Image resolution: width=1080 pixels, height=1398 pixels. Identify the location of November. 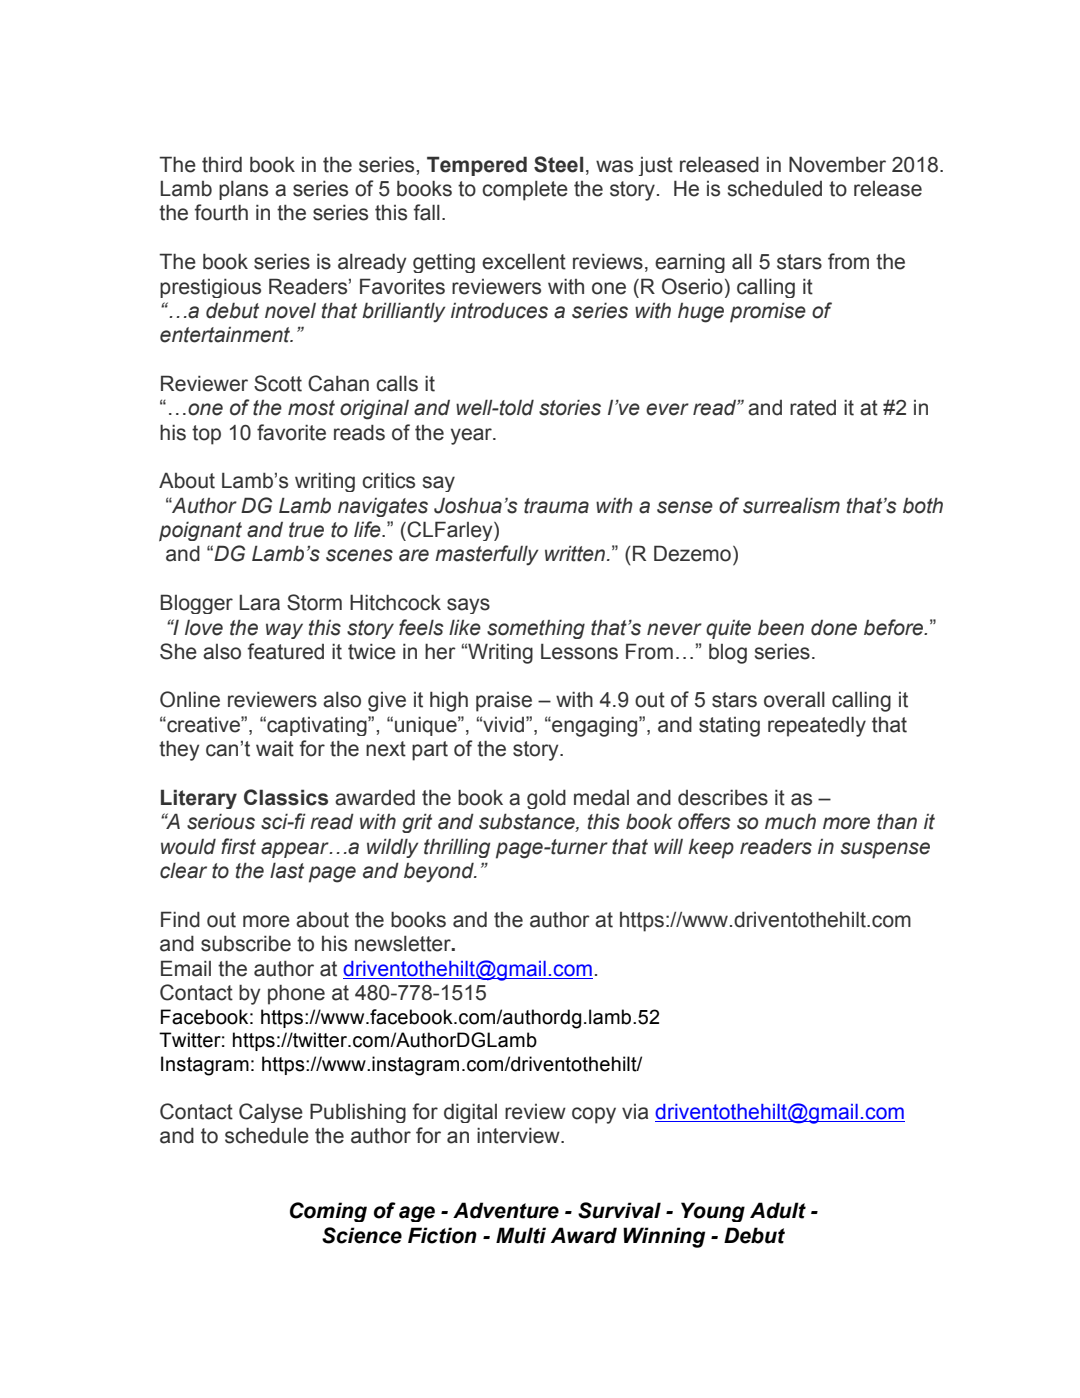
(837, 164).
